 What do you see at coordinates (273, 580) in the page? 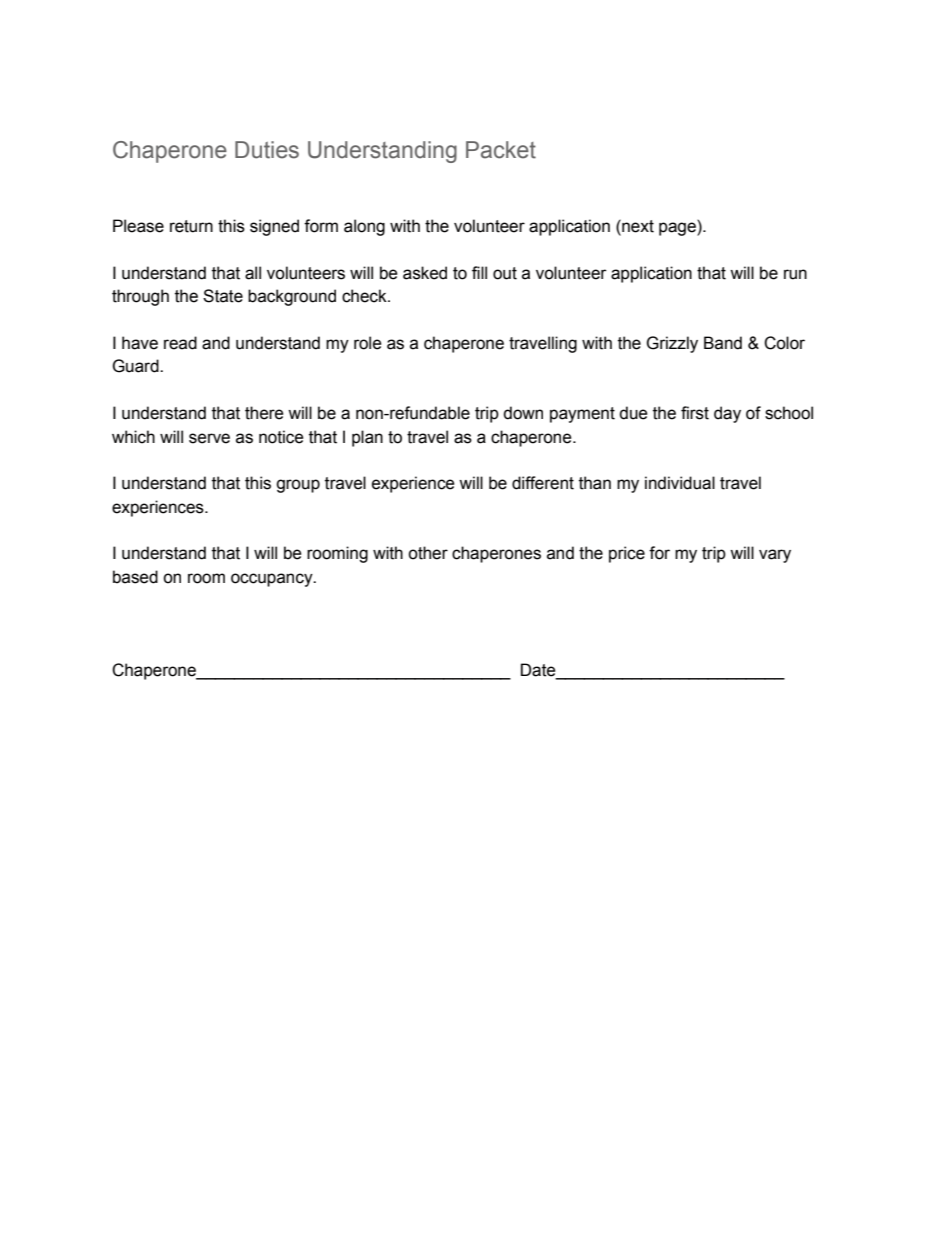
I see `occupancy` at bounding box center [273, 580].
